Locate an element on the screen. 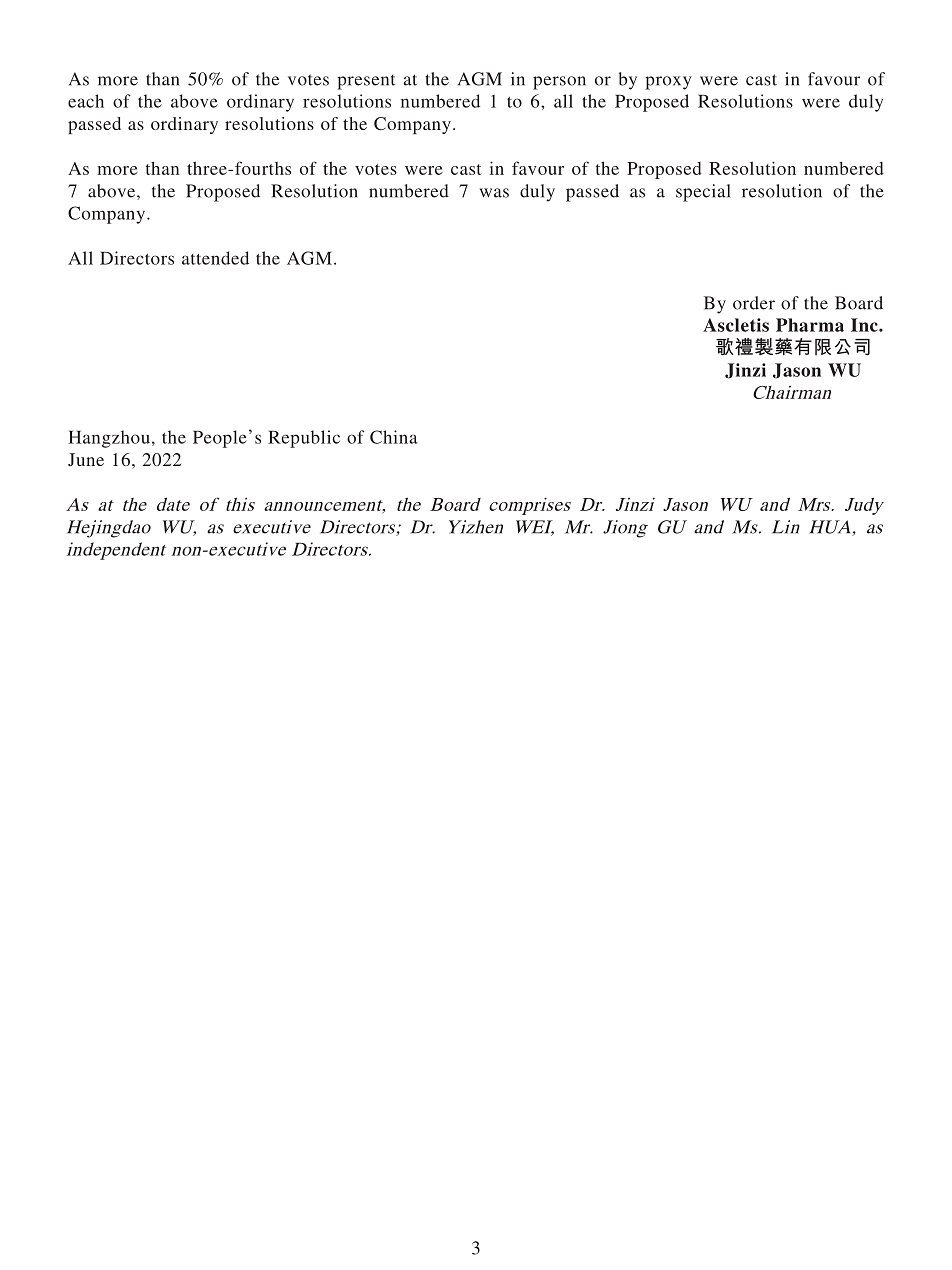 The width and height of the screenshot is (952, 1270). order is located at coordinates (754, 303).
